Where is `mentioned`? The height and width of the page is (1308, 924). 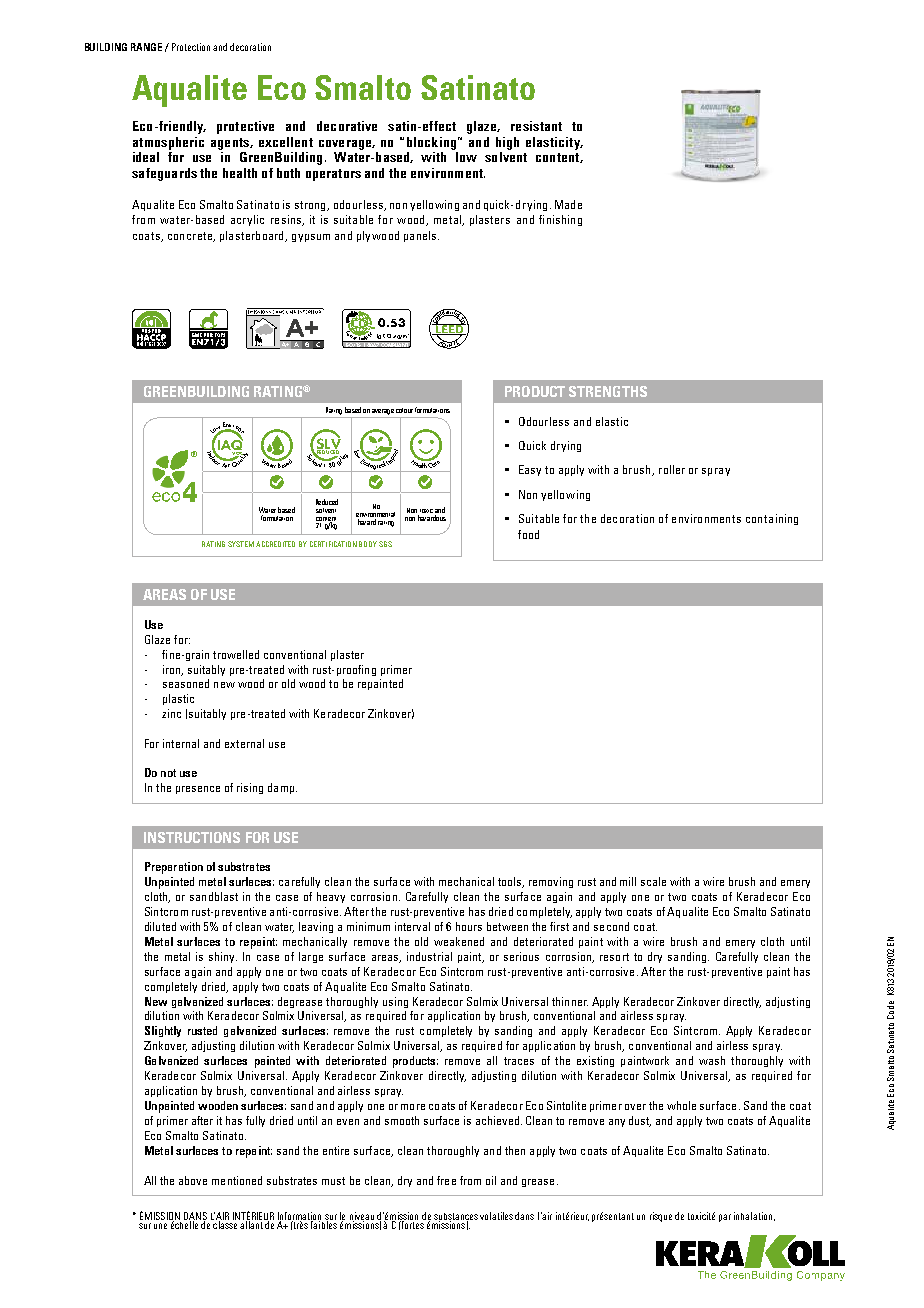
mentioned is located at coordinates (237, 1180).
